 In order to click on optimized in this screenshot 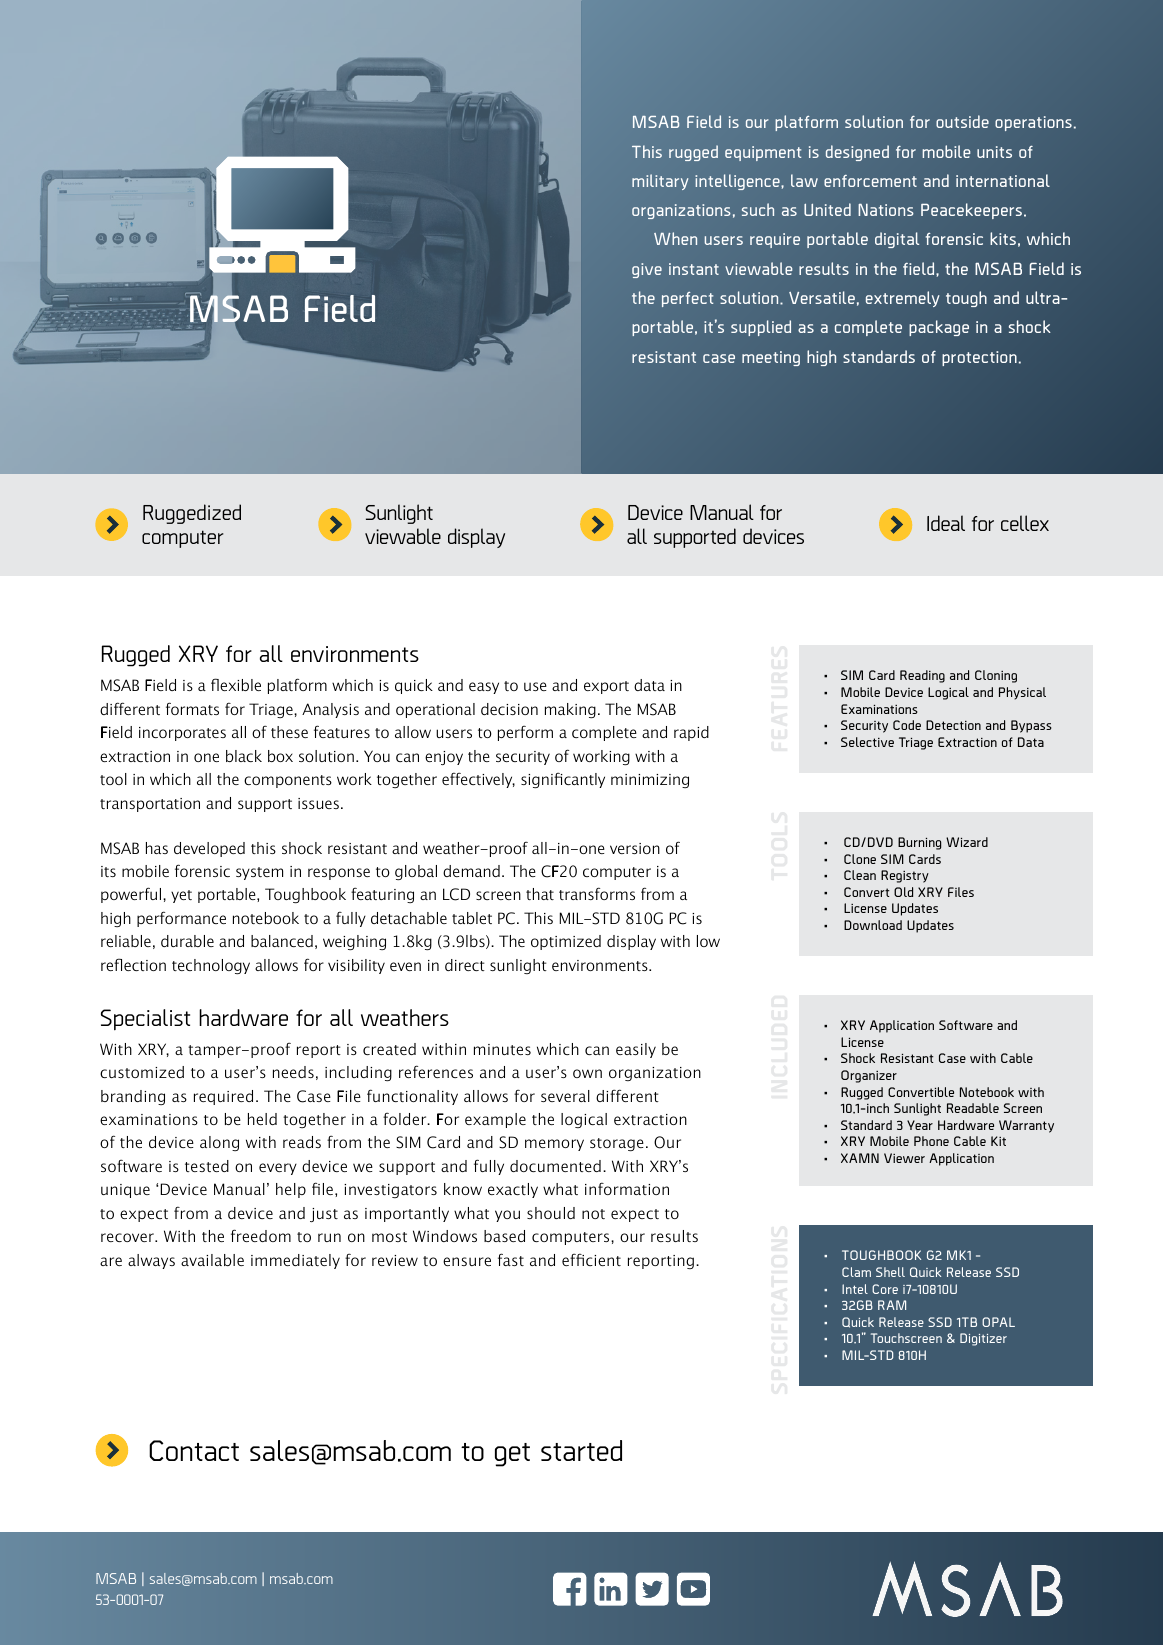, I will do `click(566, 942)`.
